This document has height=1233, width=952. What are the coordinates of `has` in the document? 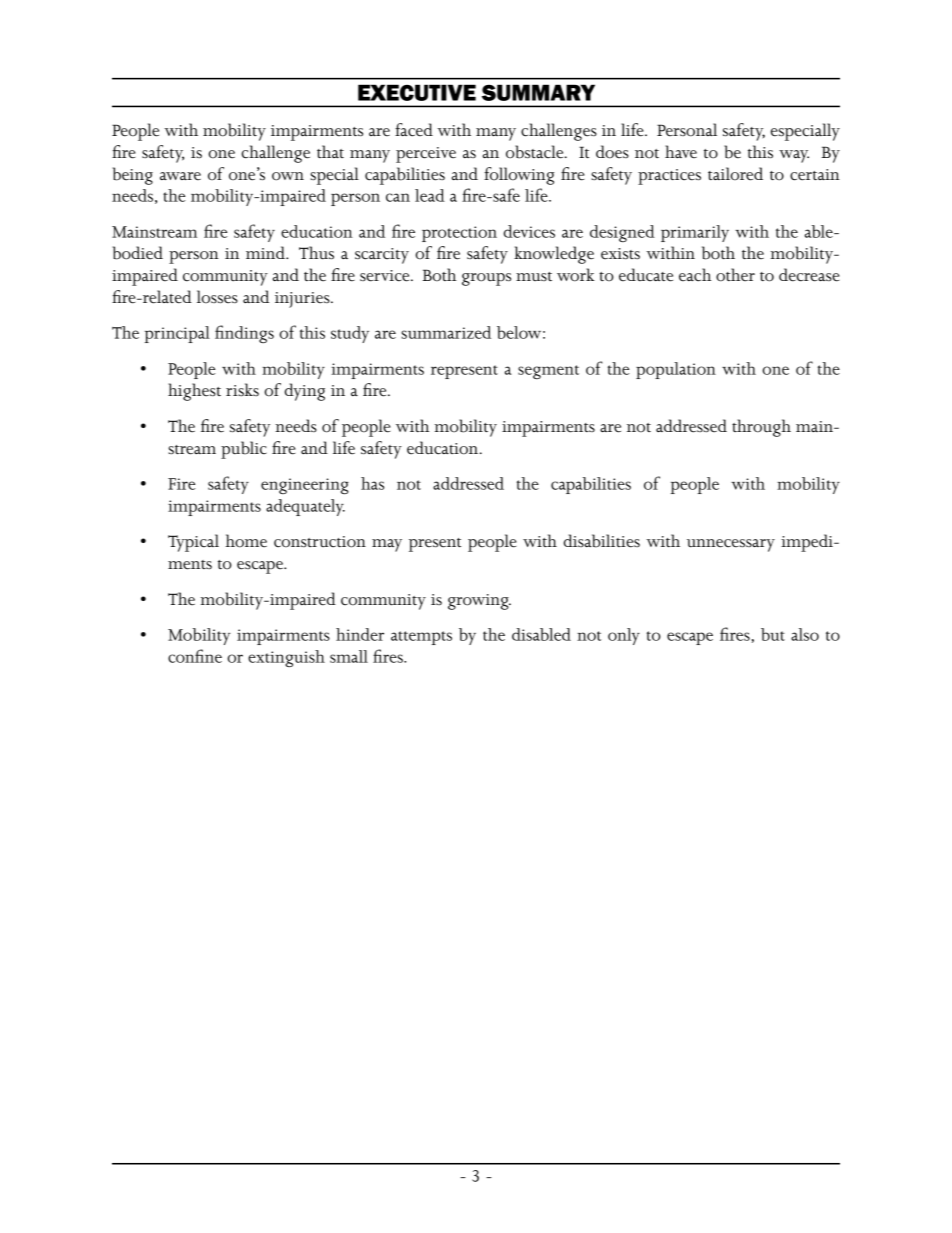 It's located at (372, 483).
